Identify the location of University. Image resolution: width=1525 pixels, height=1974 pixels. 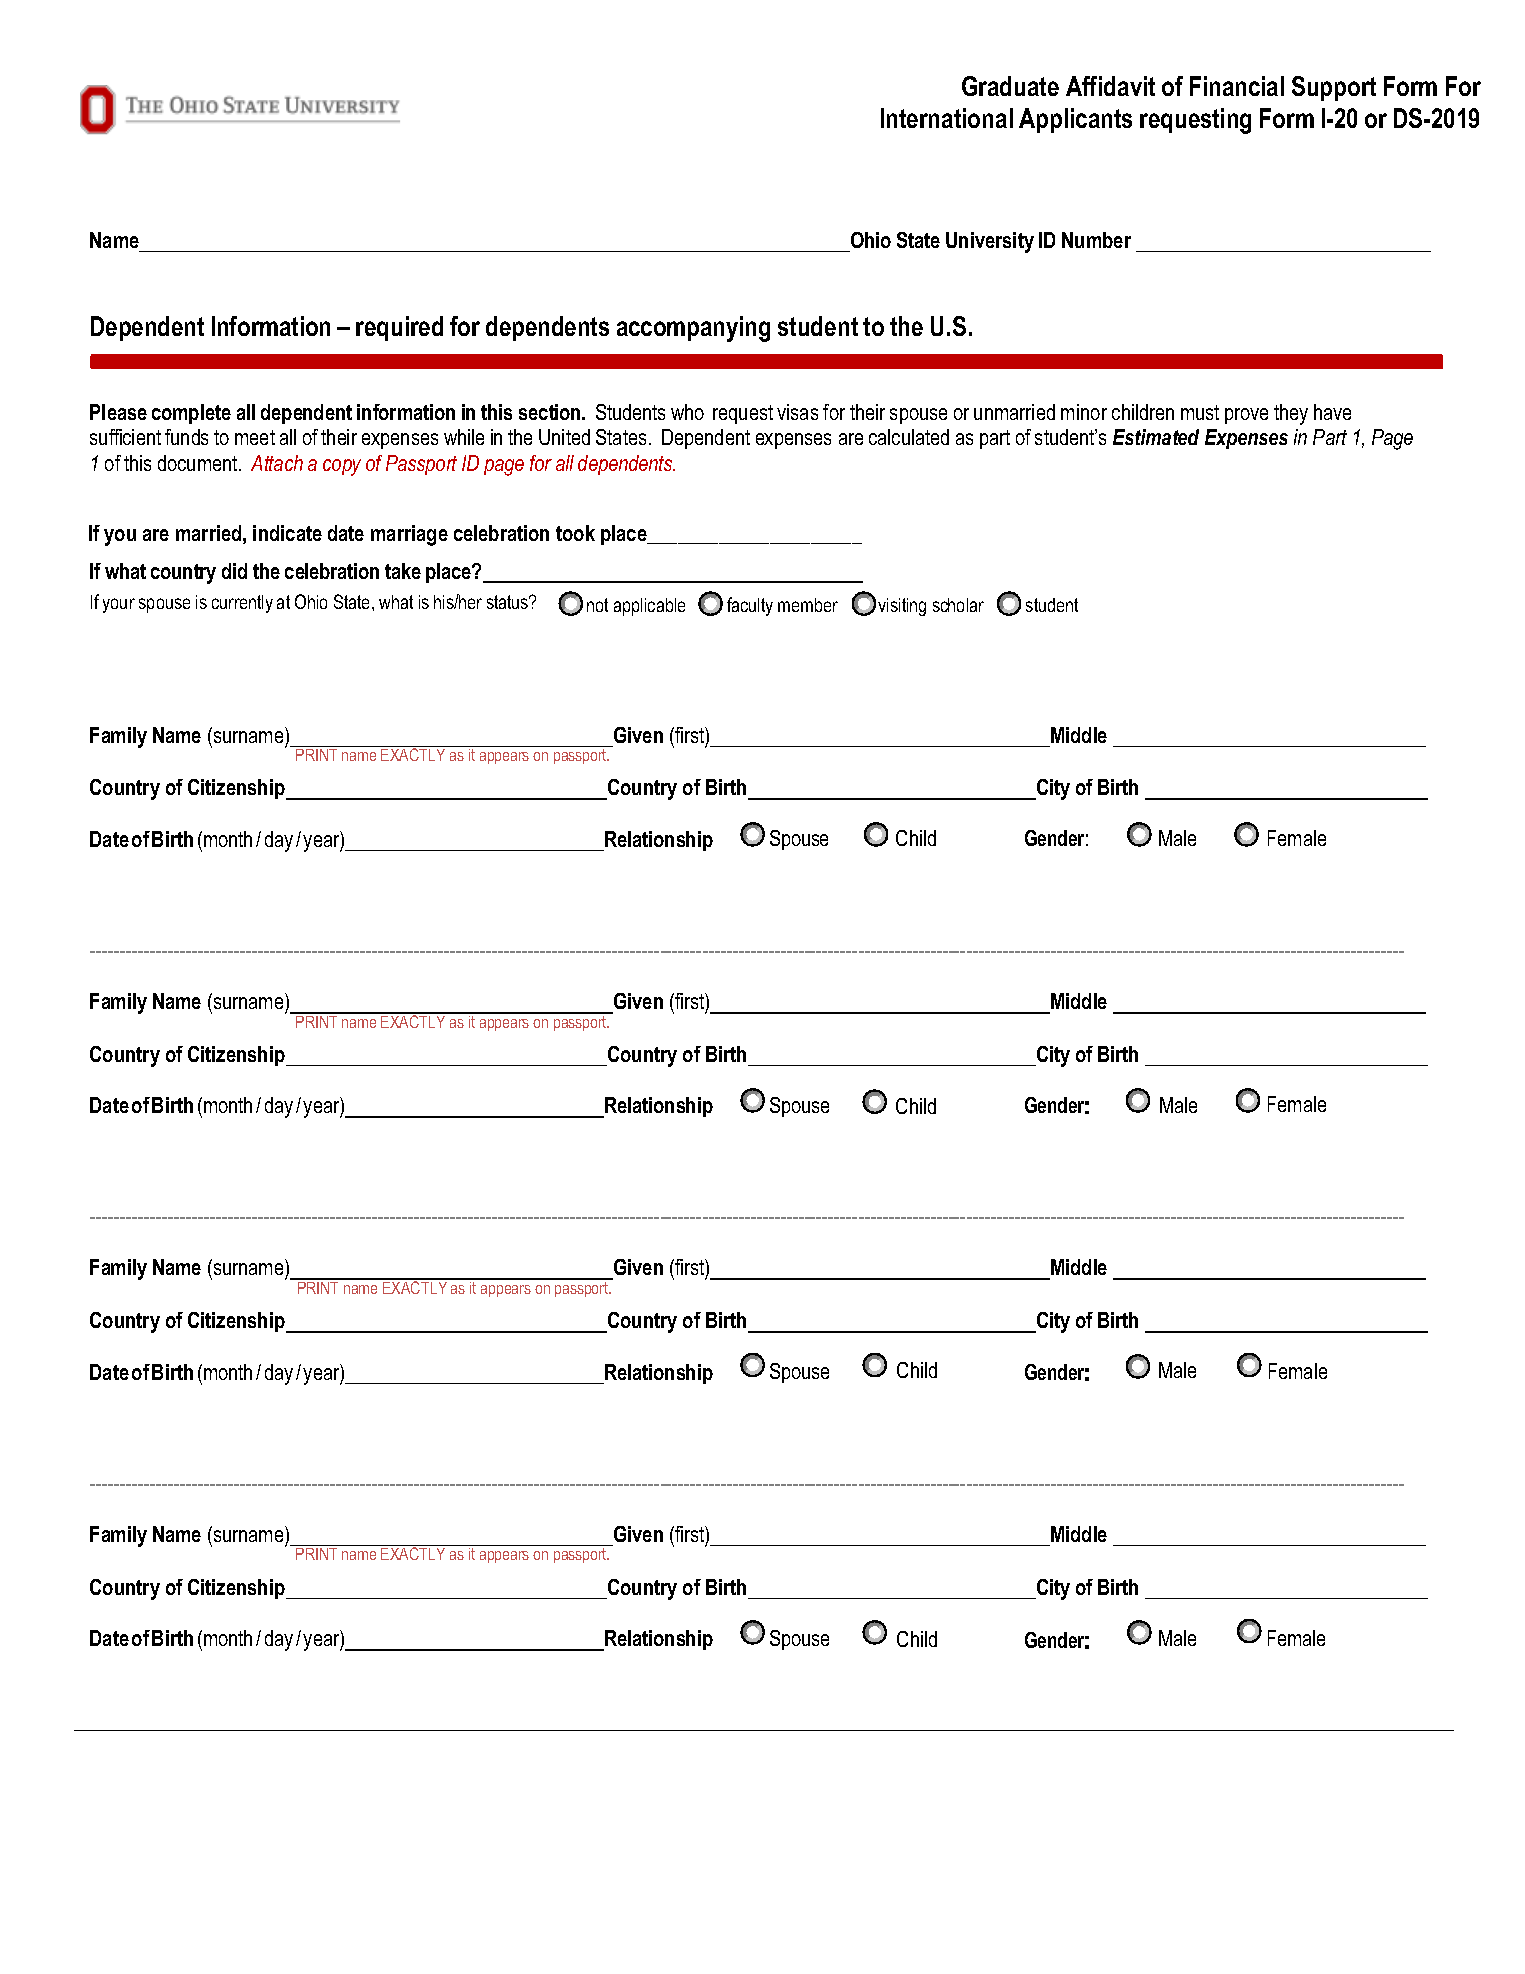
(990, 242).
